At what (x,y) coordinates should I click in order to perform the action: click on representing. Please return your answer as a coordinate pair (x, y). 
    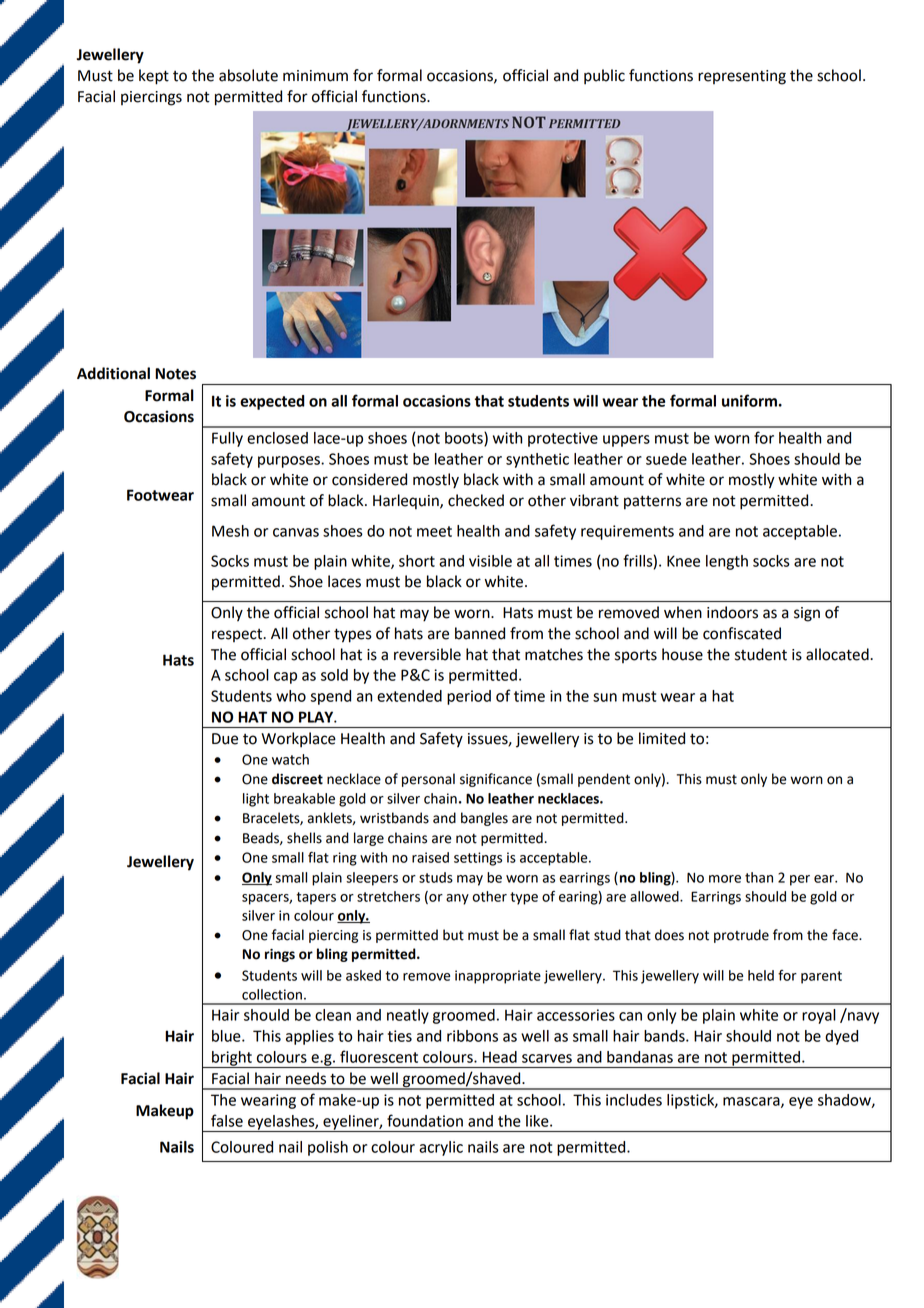
    Looking at the image, I should click on (742, 77).
